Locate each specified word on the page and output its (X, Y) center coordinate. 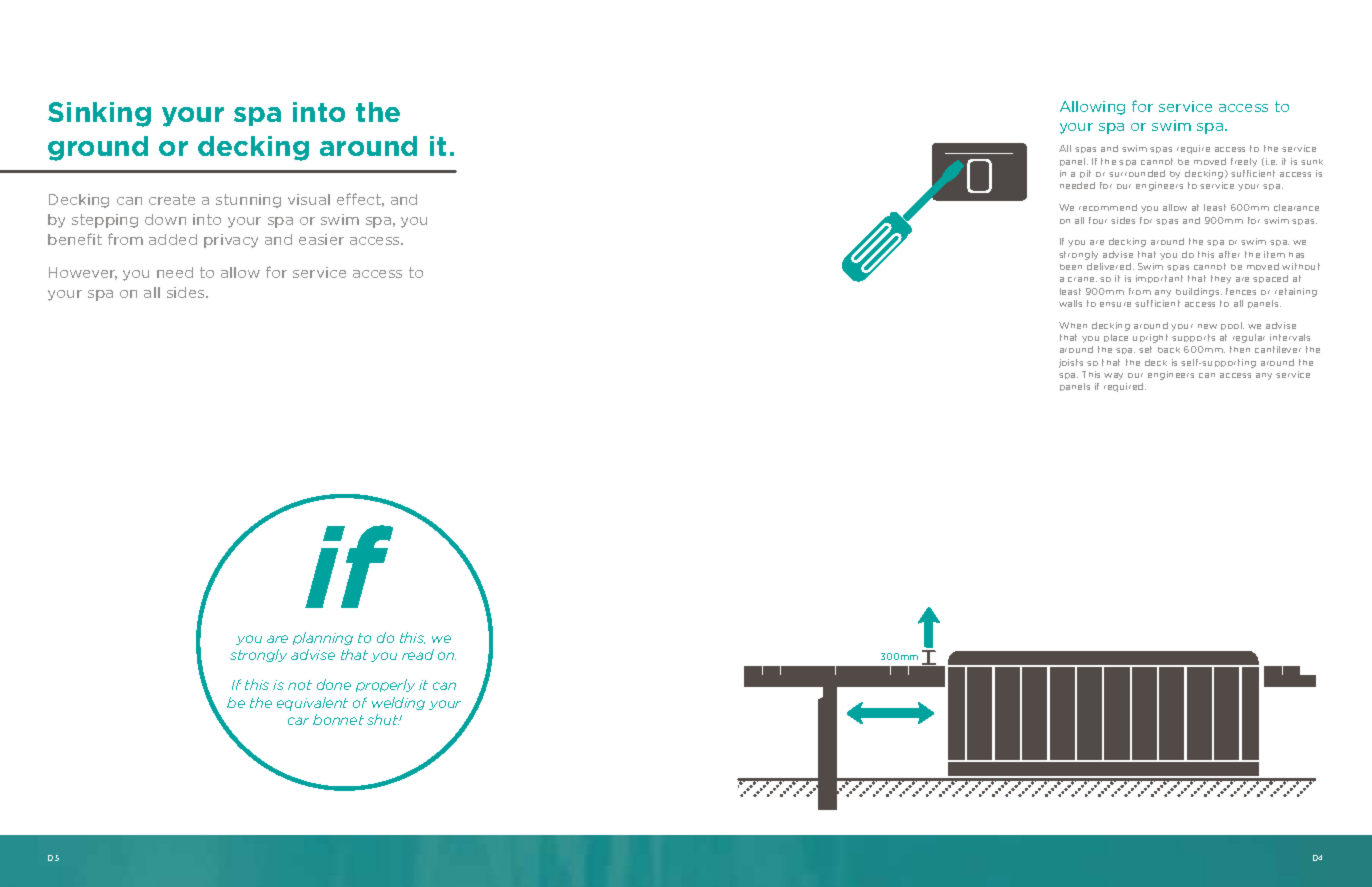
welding (398, 703)
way (1113, 376)
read (418, 654)
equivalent (312, 704)
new (1207, 326)
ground (98, 148)
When (1073, 325)
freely (1244, 162)
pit (1085, 174)
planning (323, 638)
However (83, 273)
